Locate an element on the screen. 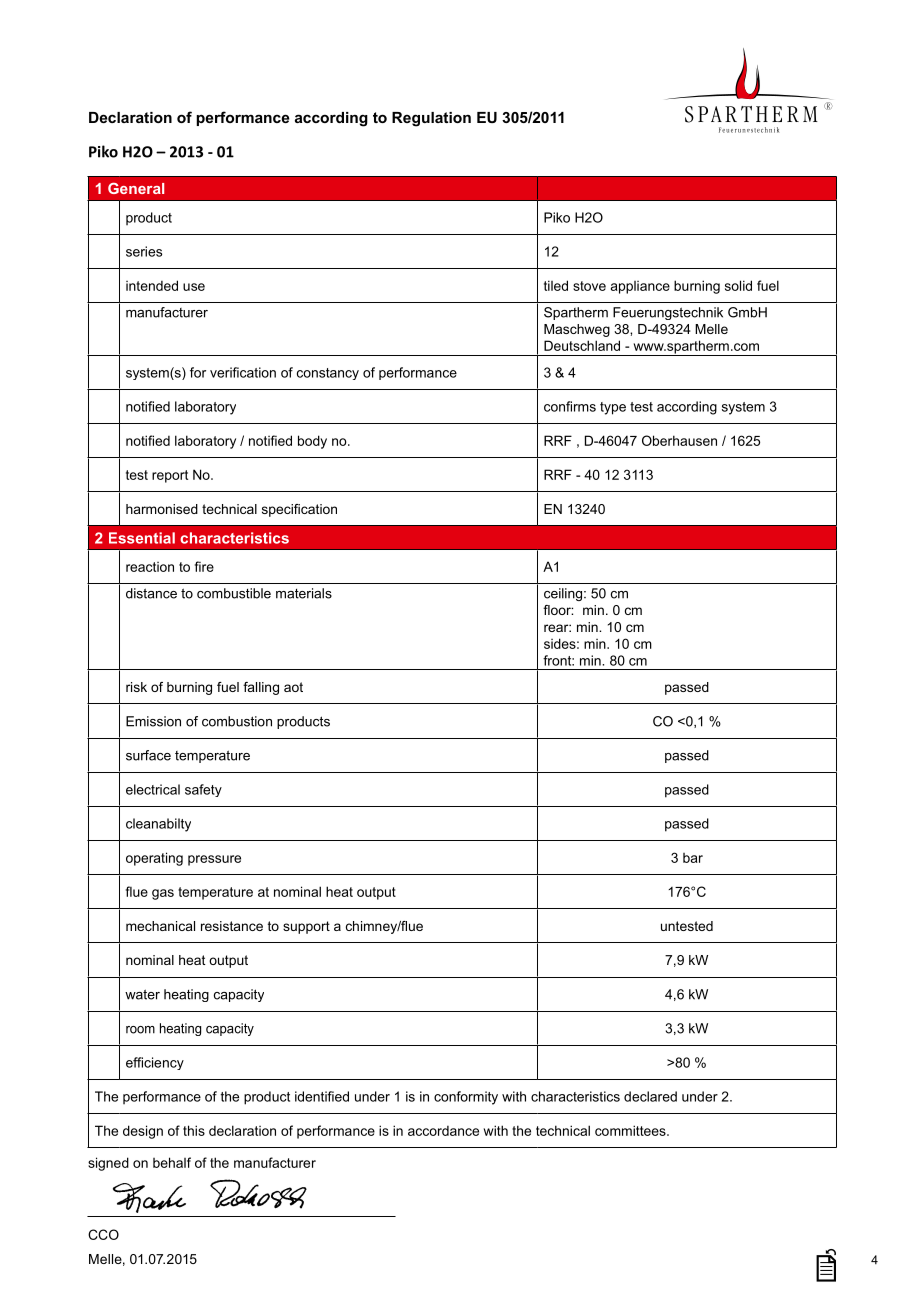  General is located at coordinates (136, 188).
